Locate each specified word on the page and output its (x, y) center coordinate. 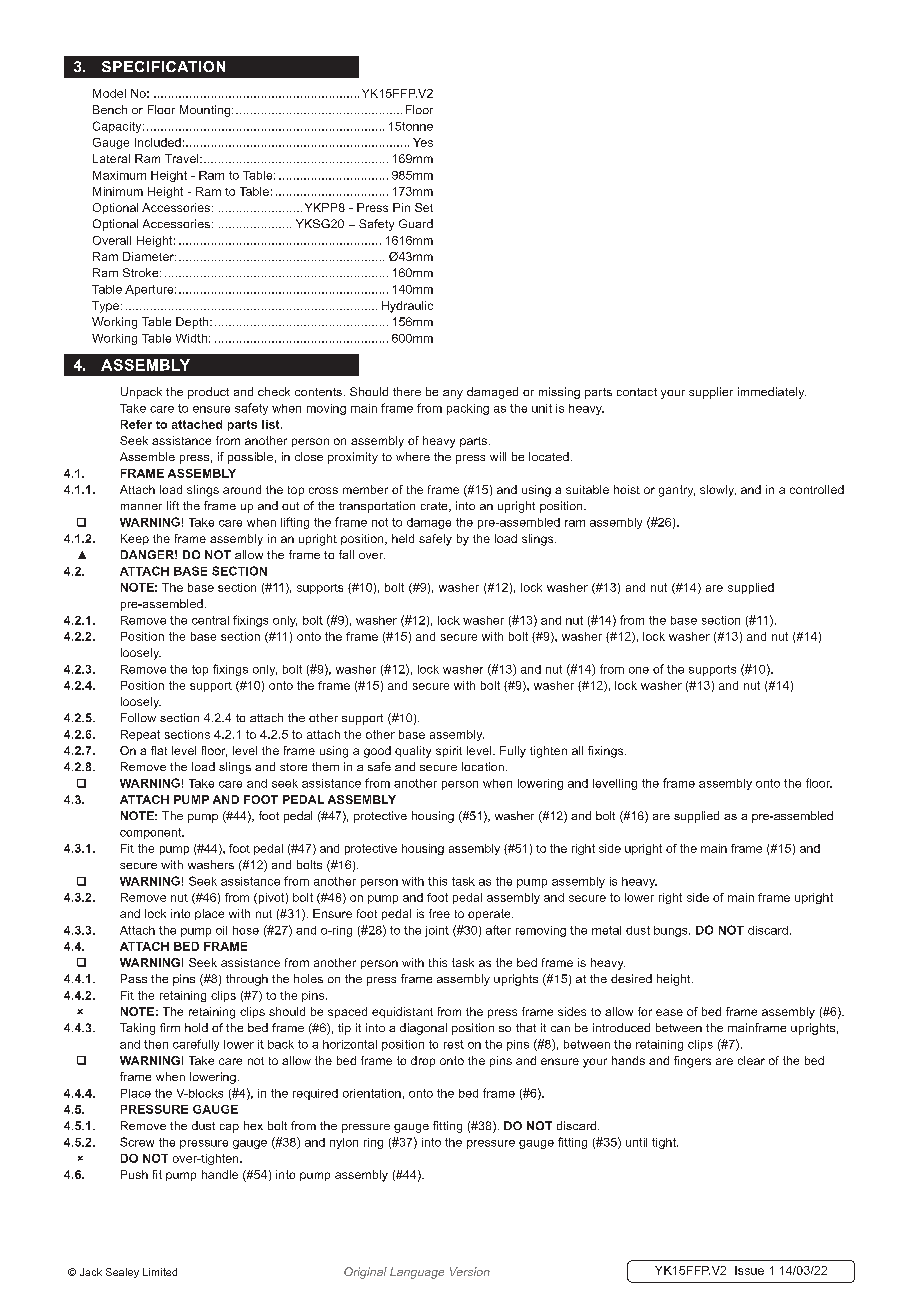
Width (191, 338)
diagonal (423, 1029)
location (483, 766)
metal (606, 930)
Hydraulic (407, 307)
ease (669, 1012)
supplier (711, 393)
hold (196, 1027)
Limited (160, 1272)
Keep (135, 539)
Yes (423, 142)
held (403, 538)
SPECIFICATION (163, 66)
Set (424, 207)
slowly (718, 491)
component (152, 833)
